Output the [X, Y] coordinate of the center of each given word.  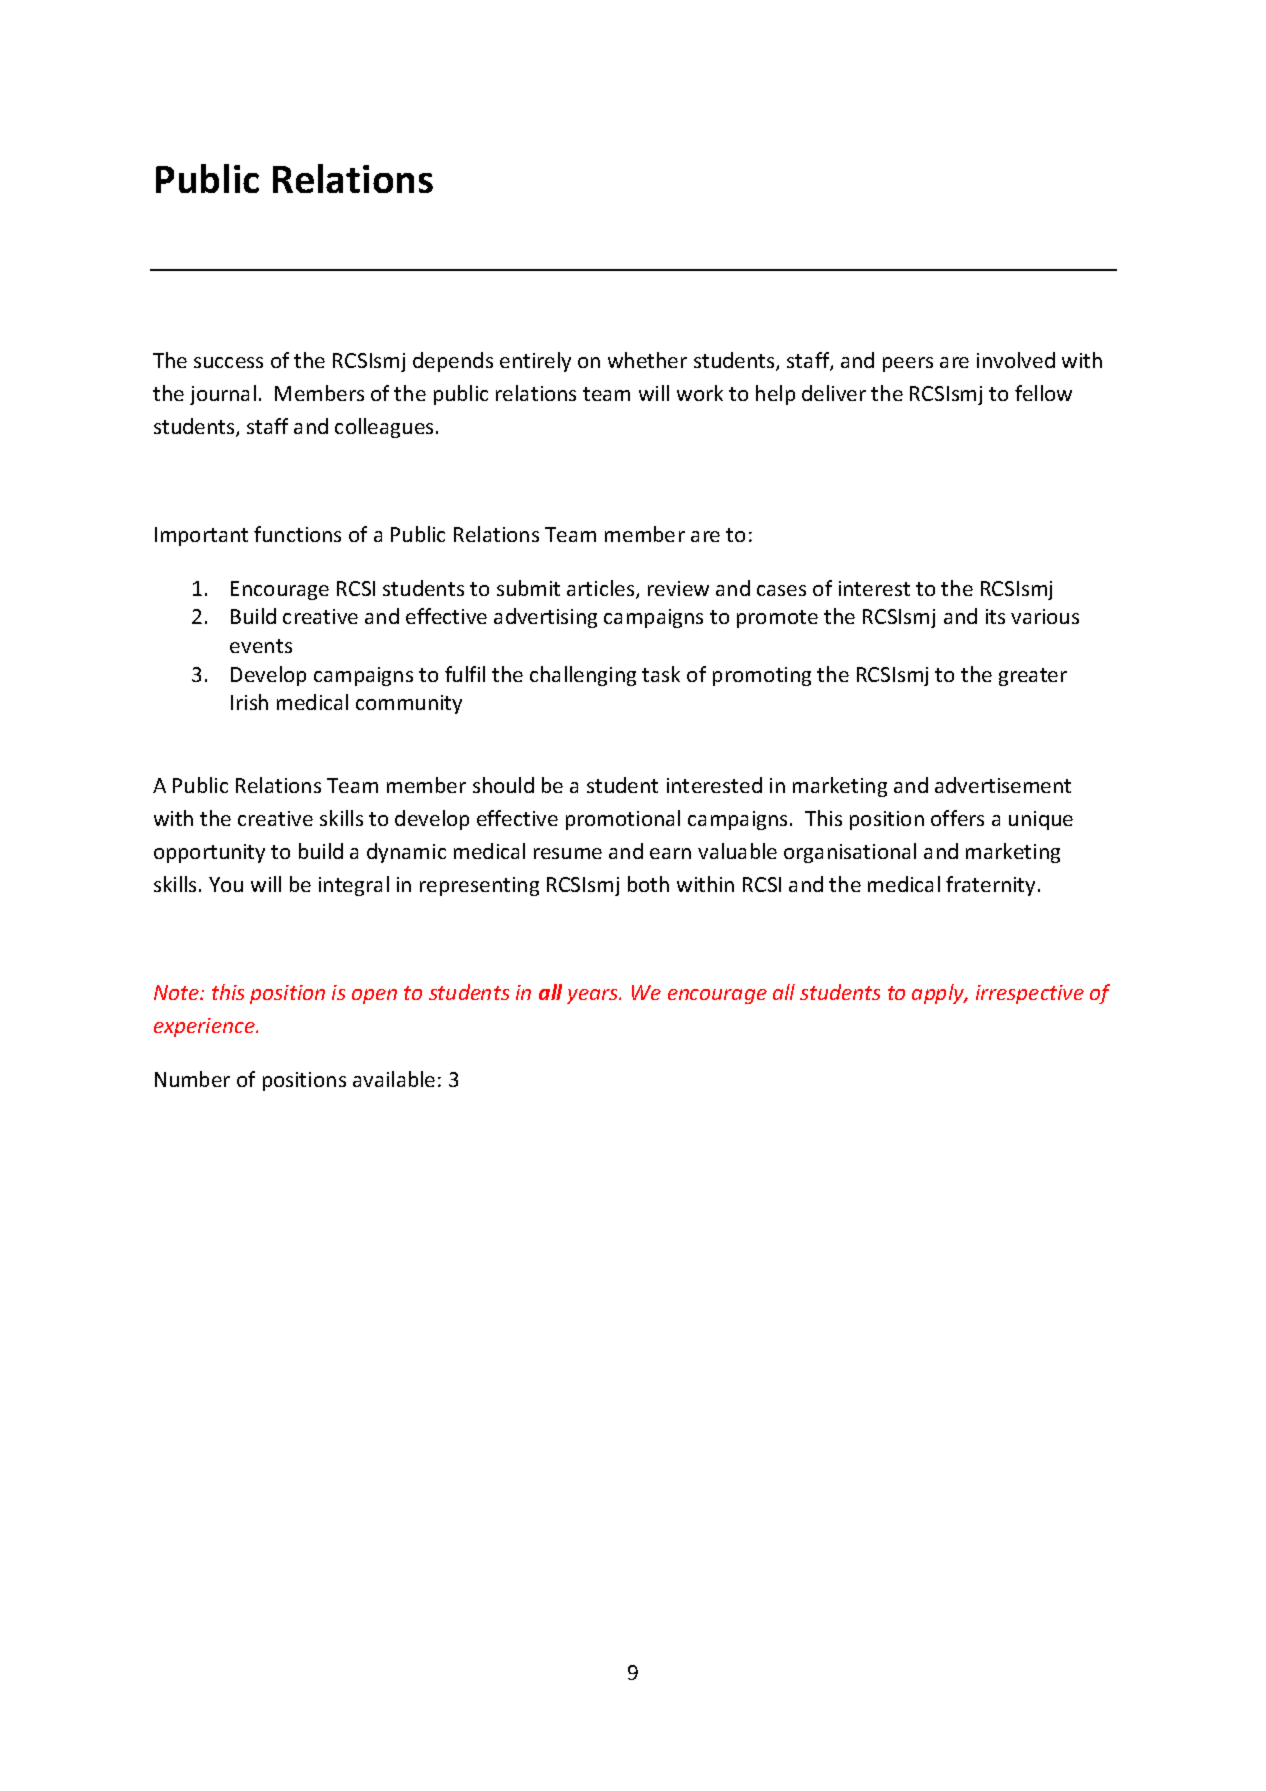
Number [192, 1079]
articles [602, 589]
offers [957, 818]
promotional [623, 820]
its [995, 616]
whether [647, 360]
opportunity [209, 853]
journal [223, 395]
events [261, 646]
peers [908, 364]
